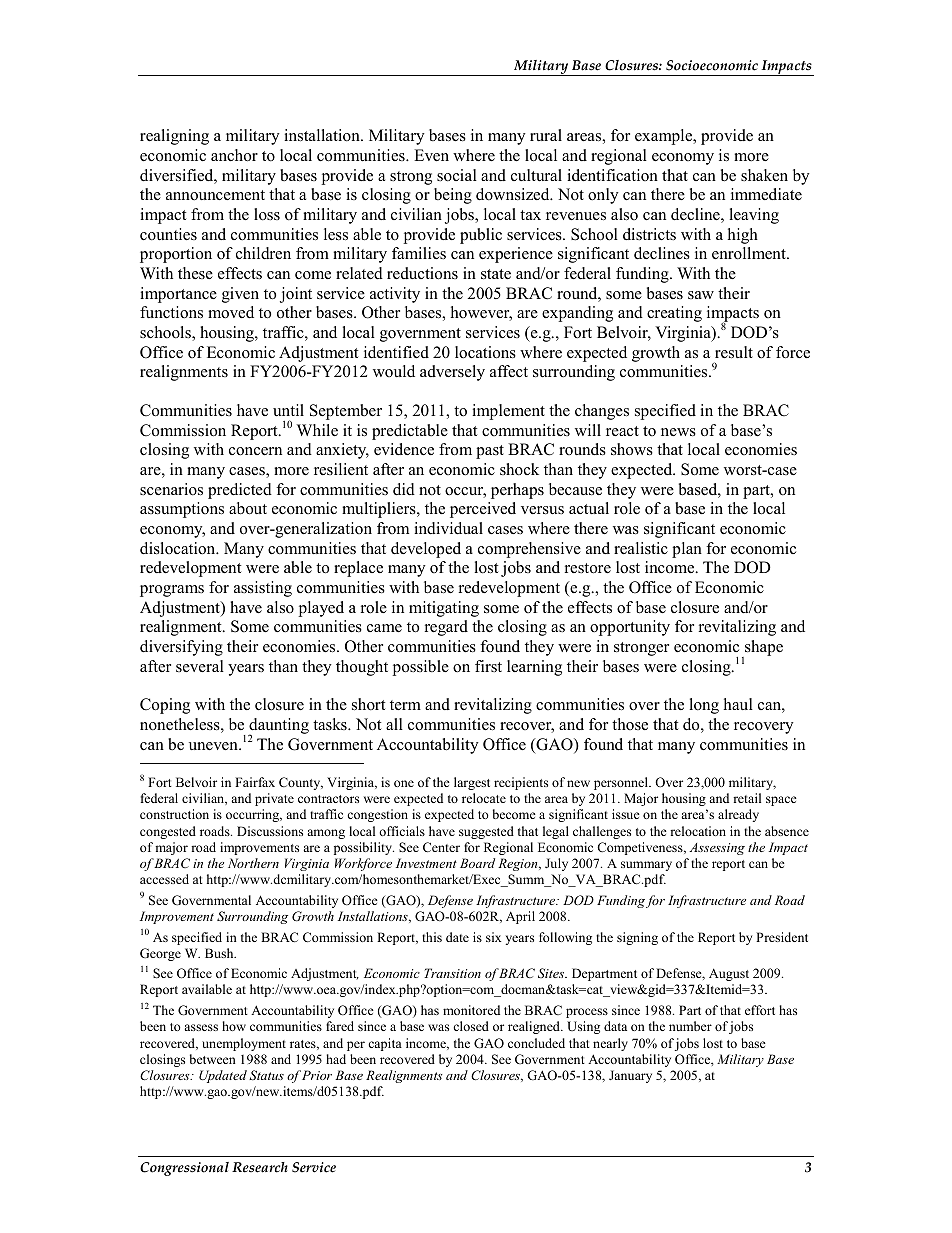  I want to click on concluded, so click(536, 1043).
